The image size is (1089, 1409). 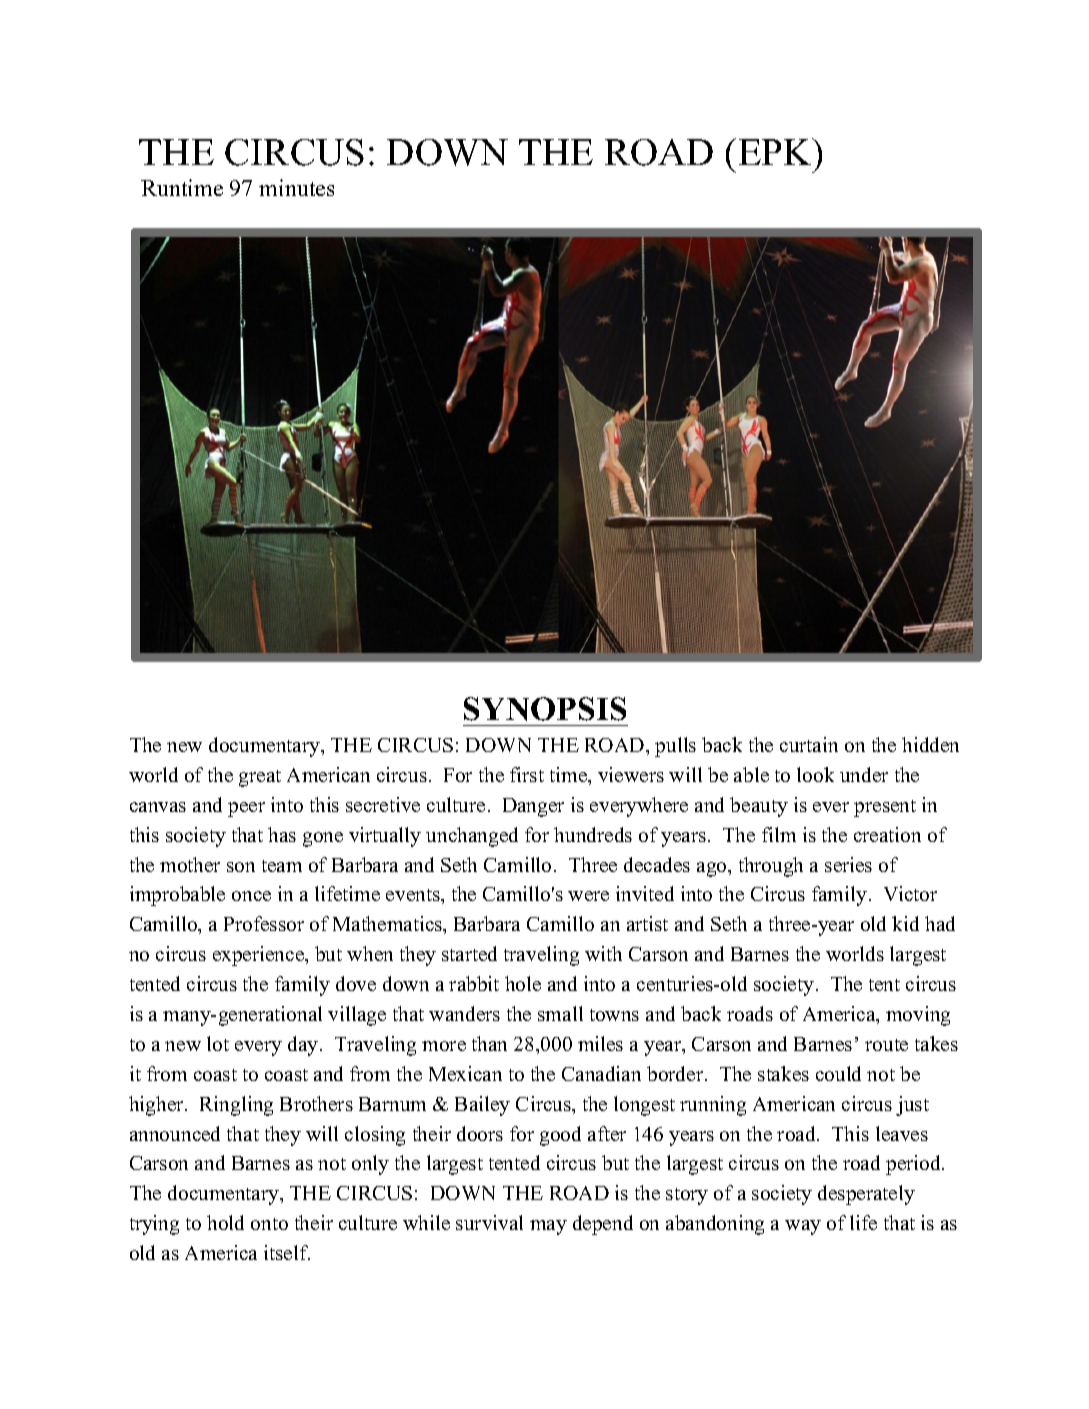 What do you see at coordinates (260, 778) in the image?
I see `great` at bounding box center [260, 778].
